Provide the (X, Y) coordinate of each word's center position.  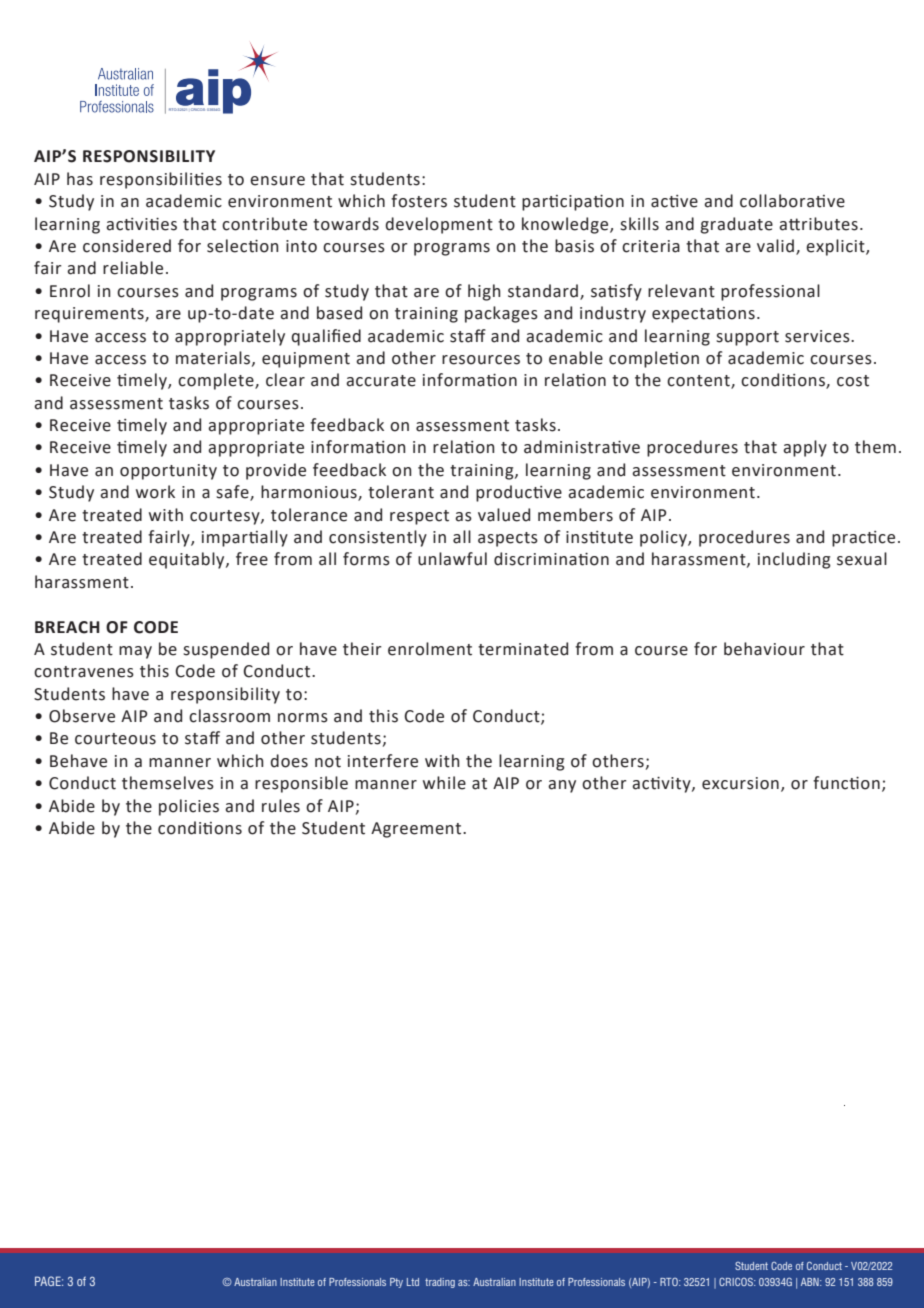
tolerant (401, 492)
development (439, 225)
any (562, 786)
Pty (396, 1283)
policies (189, 807)
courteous (115, 739)
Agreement (417, 830)
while (444, 783)
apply (805, 448)
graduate (736, 225)
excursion (740, 783)
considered (127, 246)
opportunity (168, 472)
